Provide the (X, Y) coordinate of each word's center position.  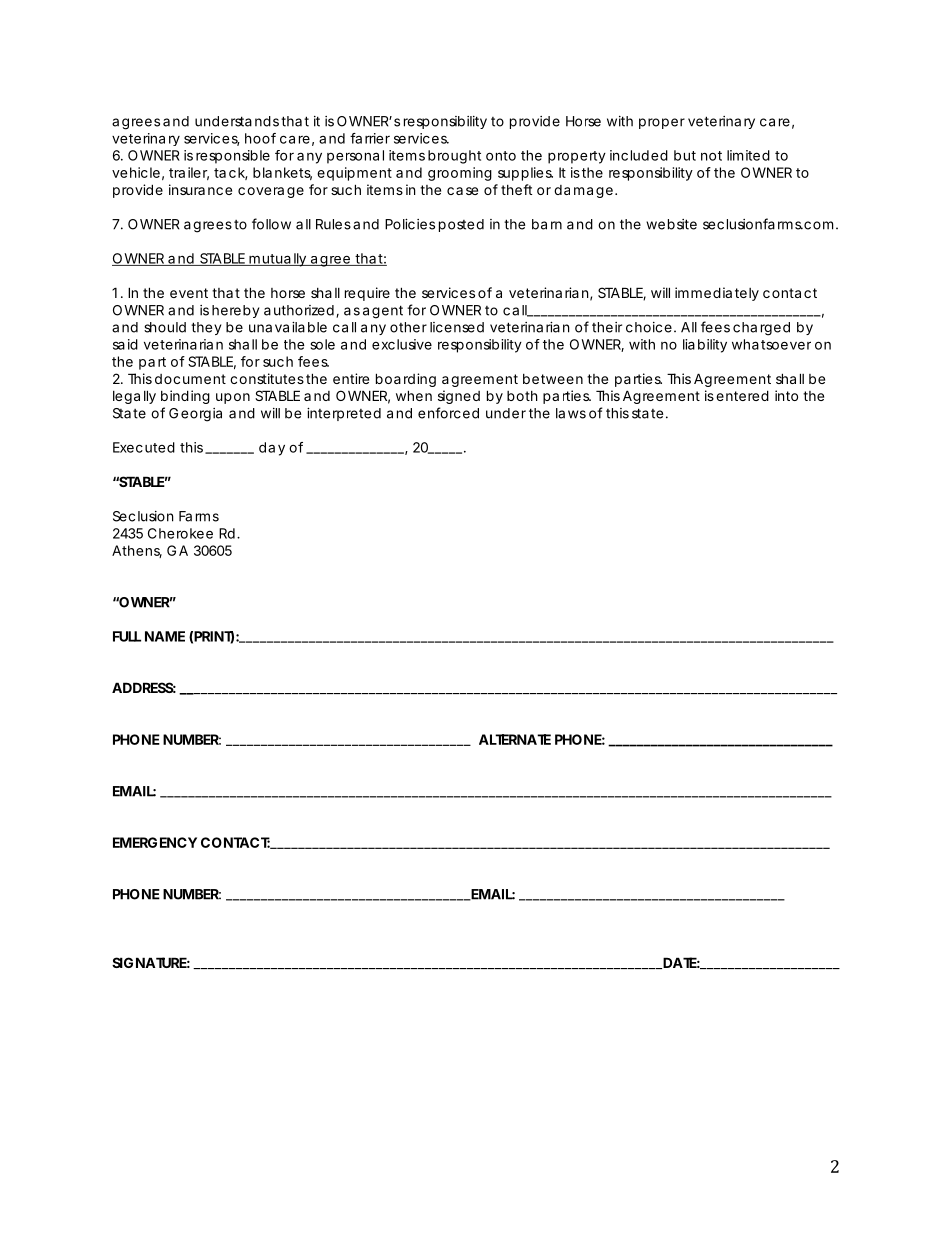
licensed (457, 327)
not (711, 156)
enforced (448, 413)
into (786, 395)
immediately (717, 294)
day (272, 449)
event (189, 293)
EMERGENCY (155, 842)
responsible (233, 157)
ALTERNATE (515, 739)
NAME (165, 636)
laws (571, 413)
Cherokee (180, 533)
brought (454, 157)
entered (742, 395)
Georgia (195, 415)
